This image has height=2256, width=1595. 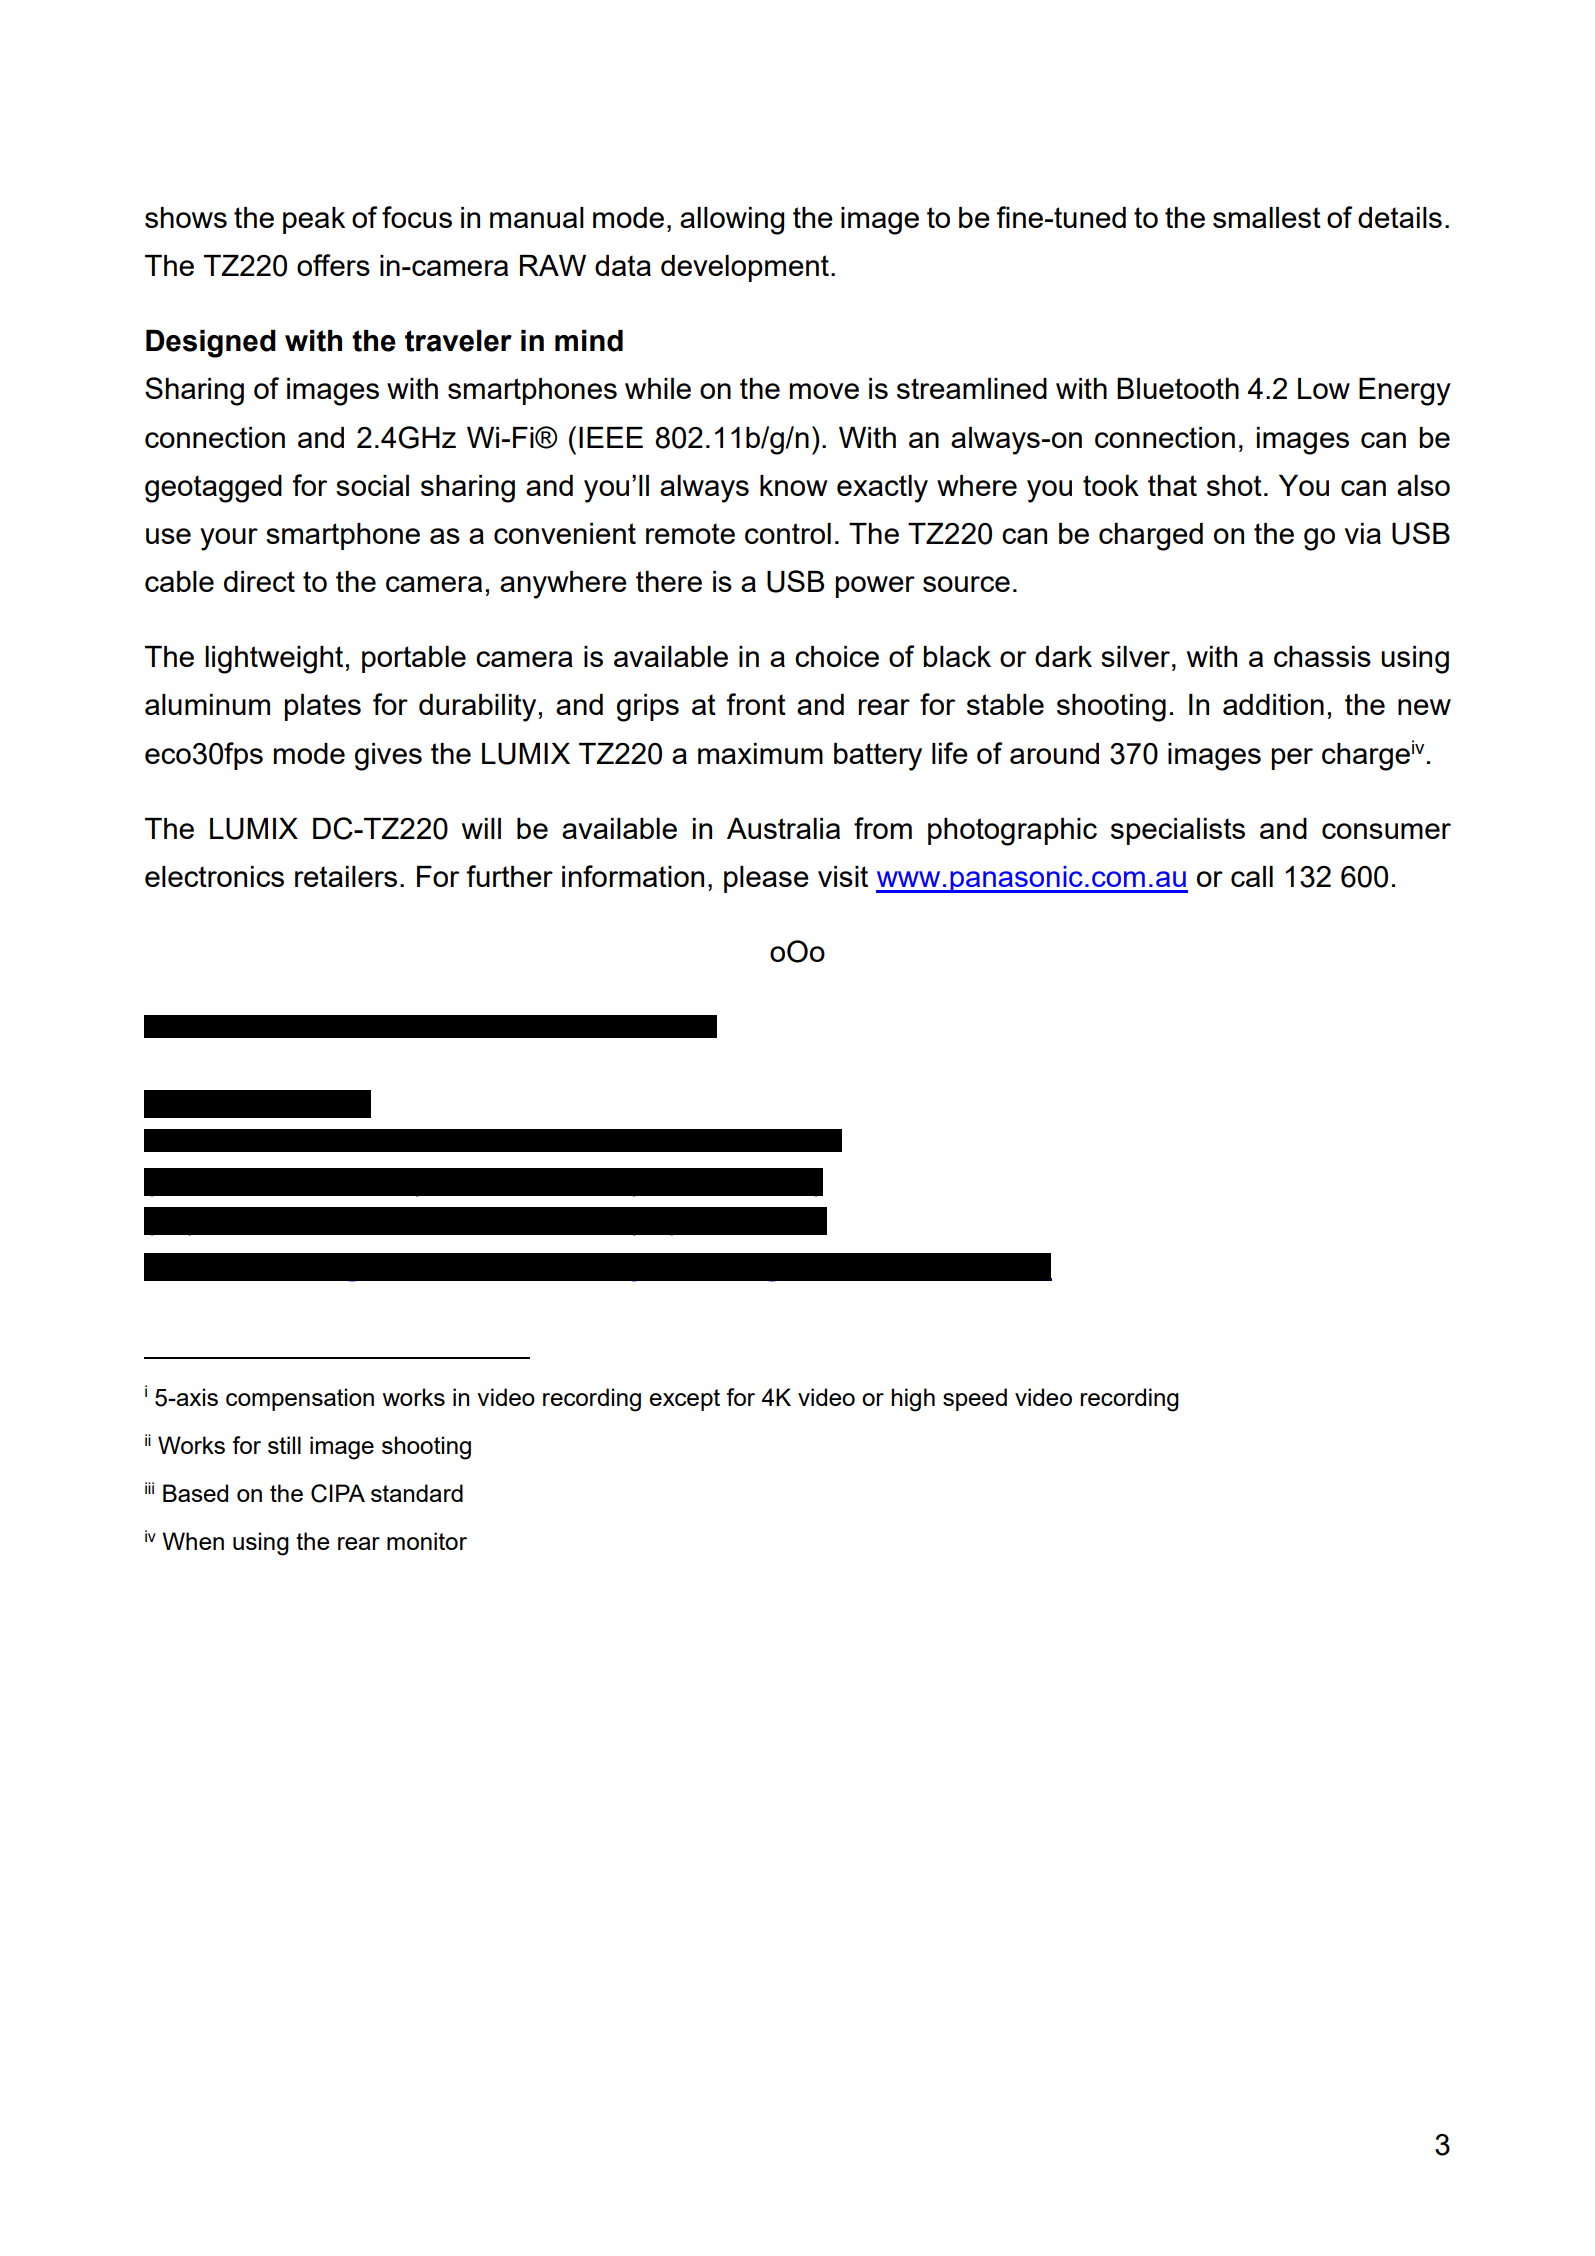 I want to click on please, so click(x=766, y=879).
